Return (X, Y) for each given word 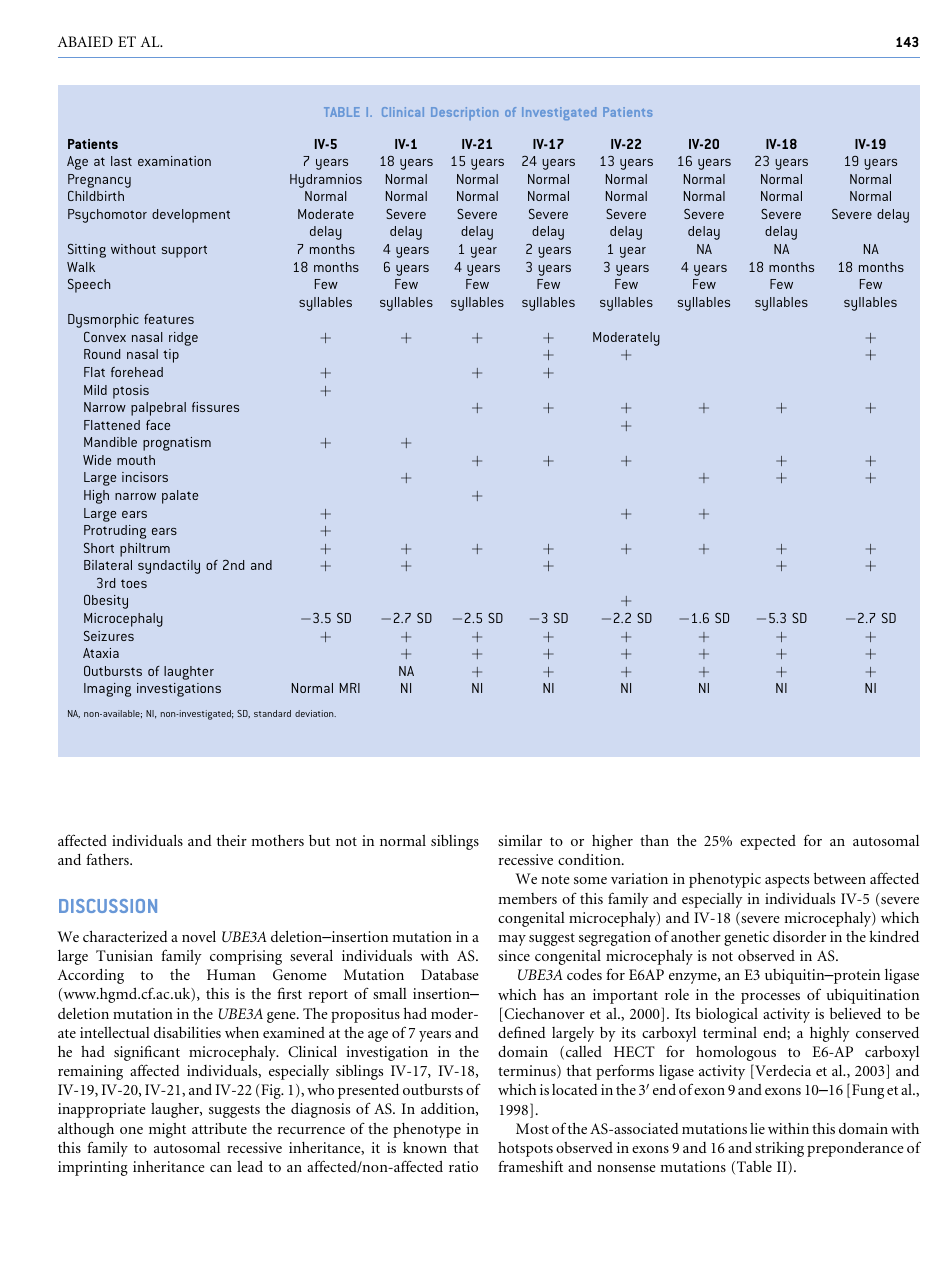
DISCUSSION (108, 906)
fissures (215, 407)
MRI (350, 688)
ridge (183, 339)
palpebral (158, 409)
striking (779, 1149)
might (167, 1130)
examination (174, 161)
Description (464, 113)
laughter (189, 673)
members (527, 898)
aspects (787, 881)
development (191, 216)
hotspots (525, 1149)
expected (768, 842)
